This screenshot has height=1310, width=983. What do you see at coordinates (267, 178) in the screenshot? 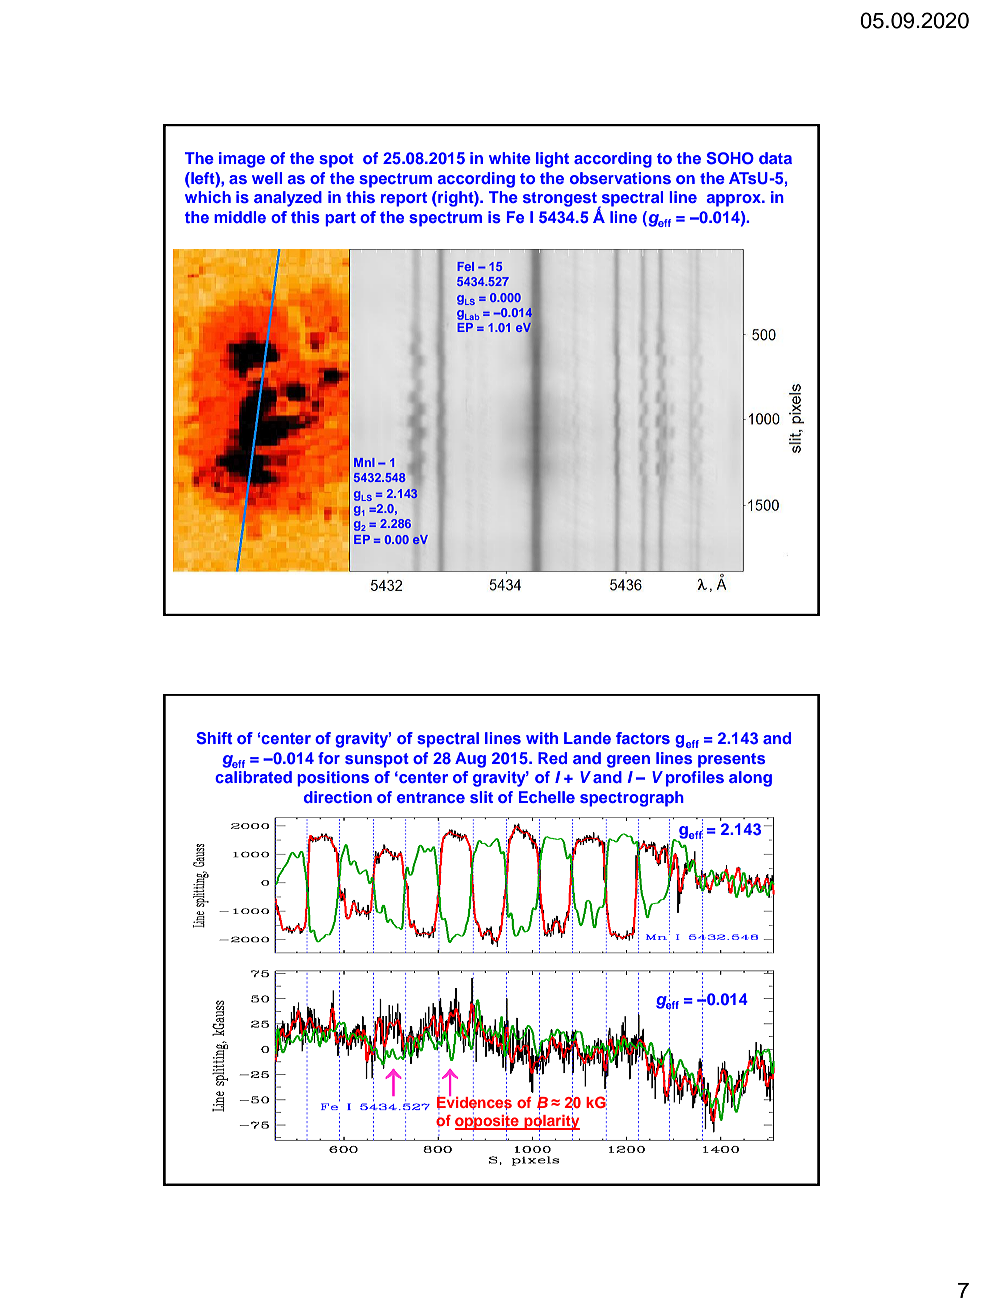
I see `well` at bounding box center [267, 178].
